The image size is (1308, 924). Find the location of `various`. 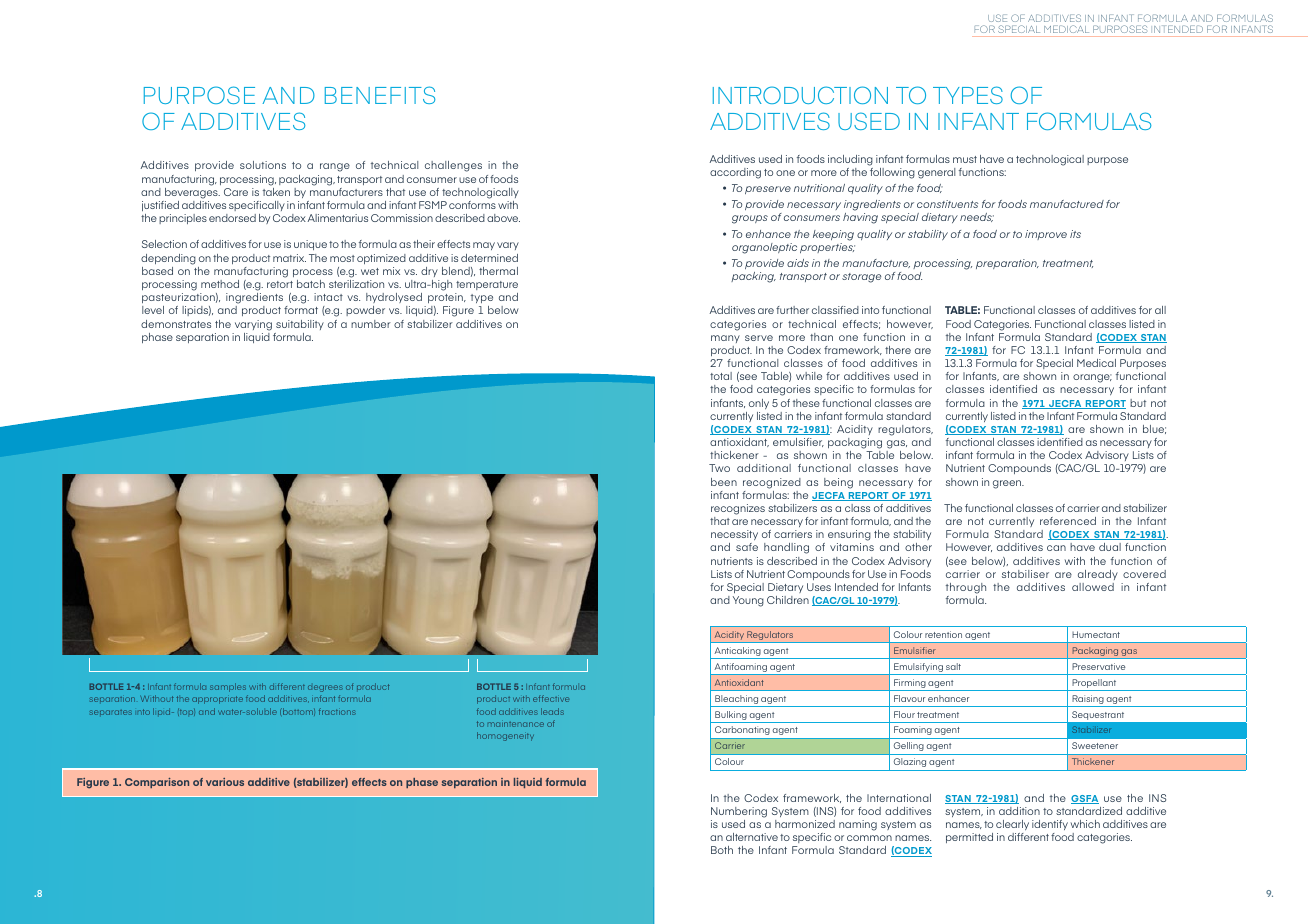

various is located at coordinates (225, 782).
